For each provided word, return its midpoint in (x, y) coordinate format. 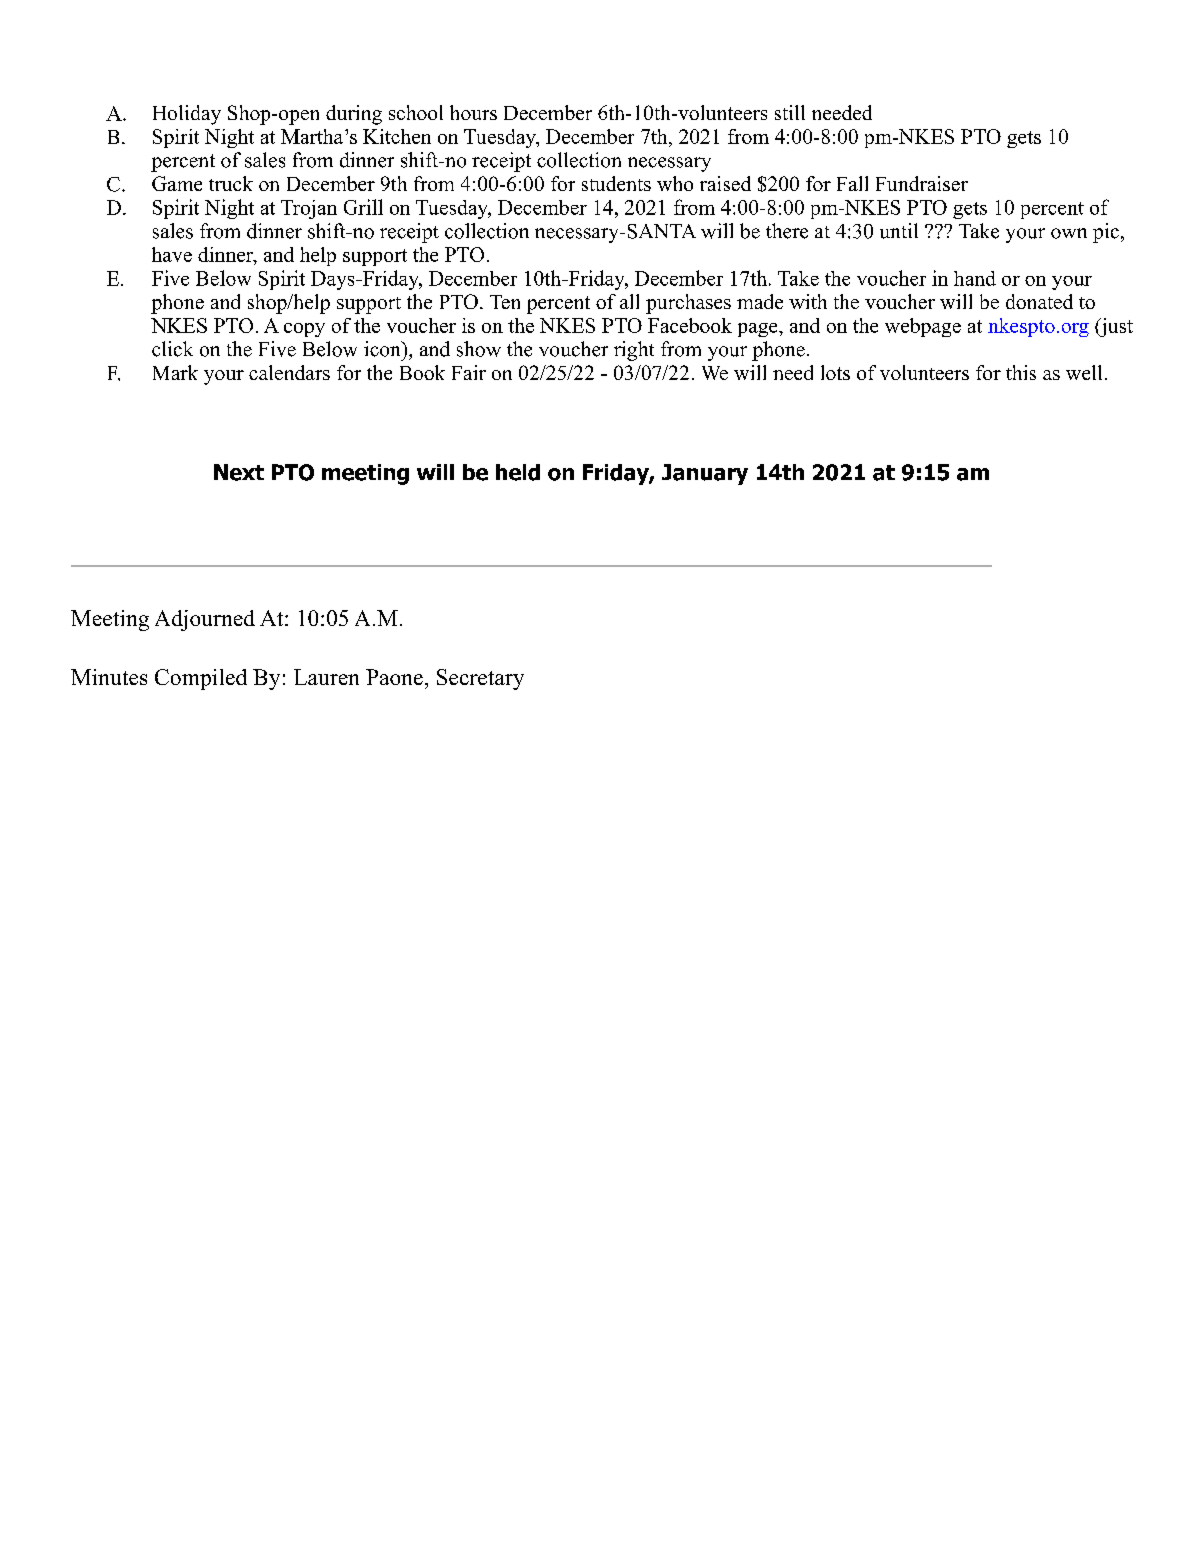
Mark (175, 372)
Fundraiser (922, 183)
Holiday (187, 115)
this (1021, 372)
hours (473, 112)
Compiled (201, 679)
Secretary (480, 679)
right (634, 351)
